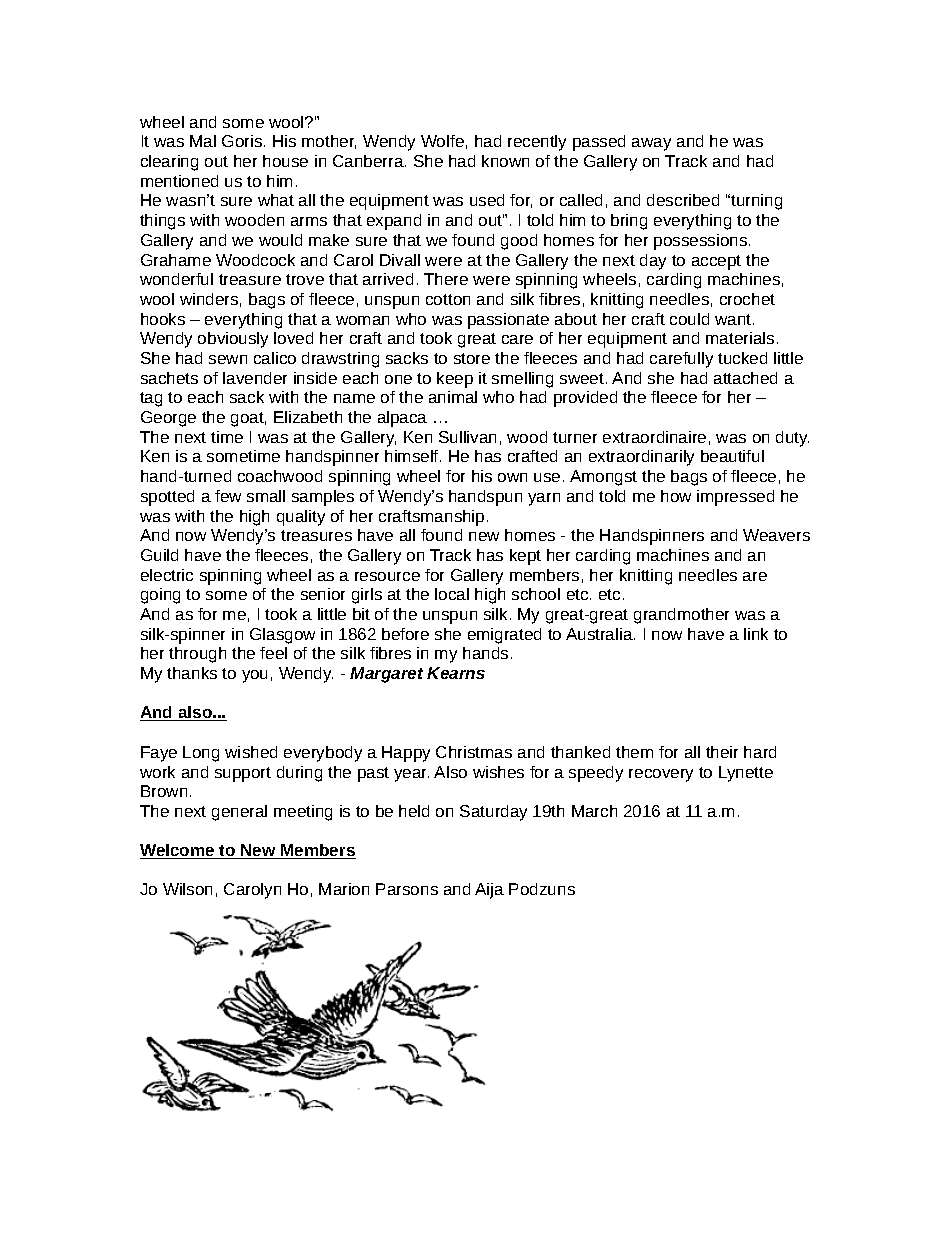  I want to click on few, so click(228, 496).
